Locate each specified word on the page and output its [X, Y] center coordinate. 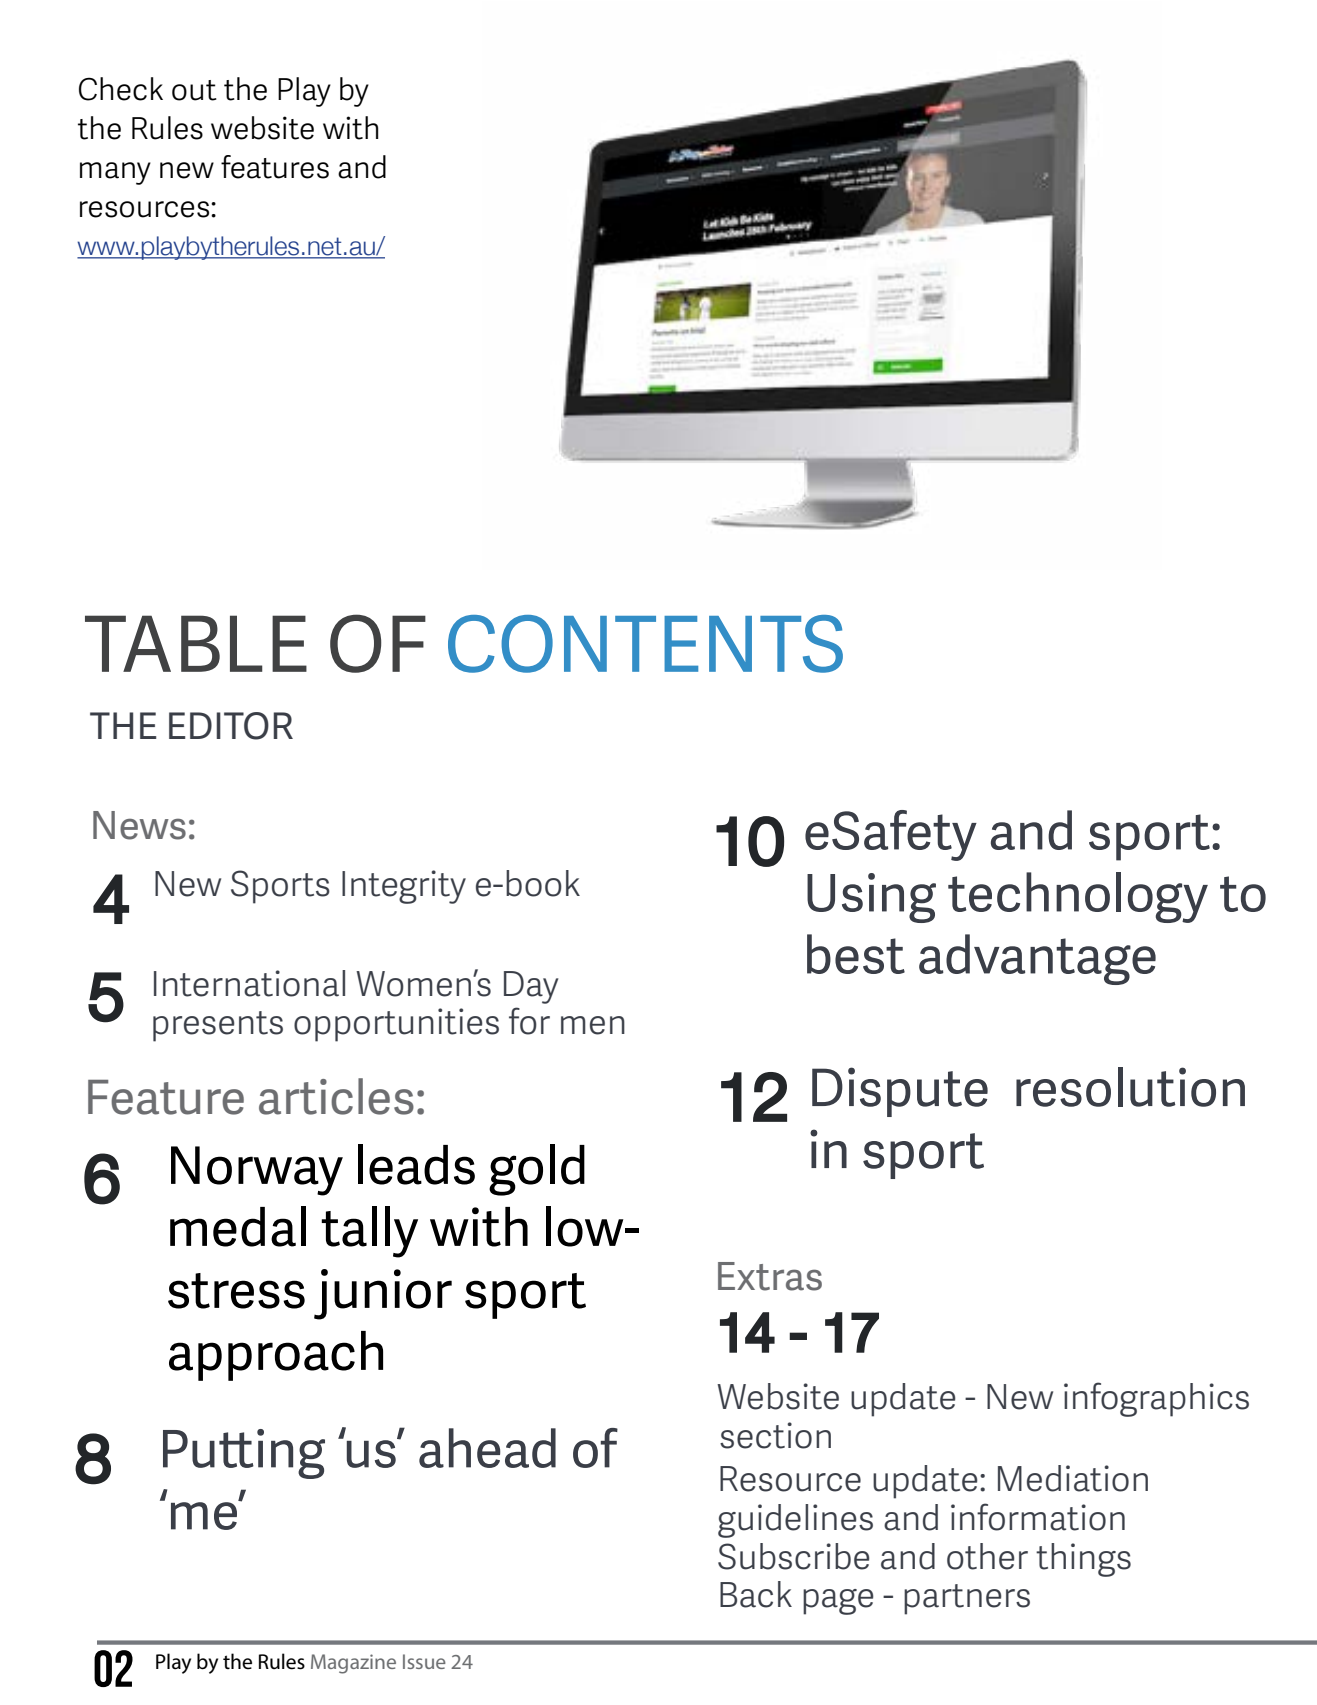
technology [1078, 897]
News [139, 825]
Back [756, 1594]
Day [531, 987]
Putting [244, 1454]
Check [121, 89]
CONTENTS [645, 644]
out [194, 90]
